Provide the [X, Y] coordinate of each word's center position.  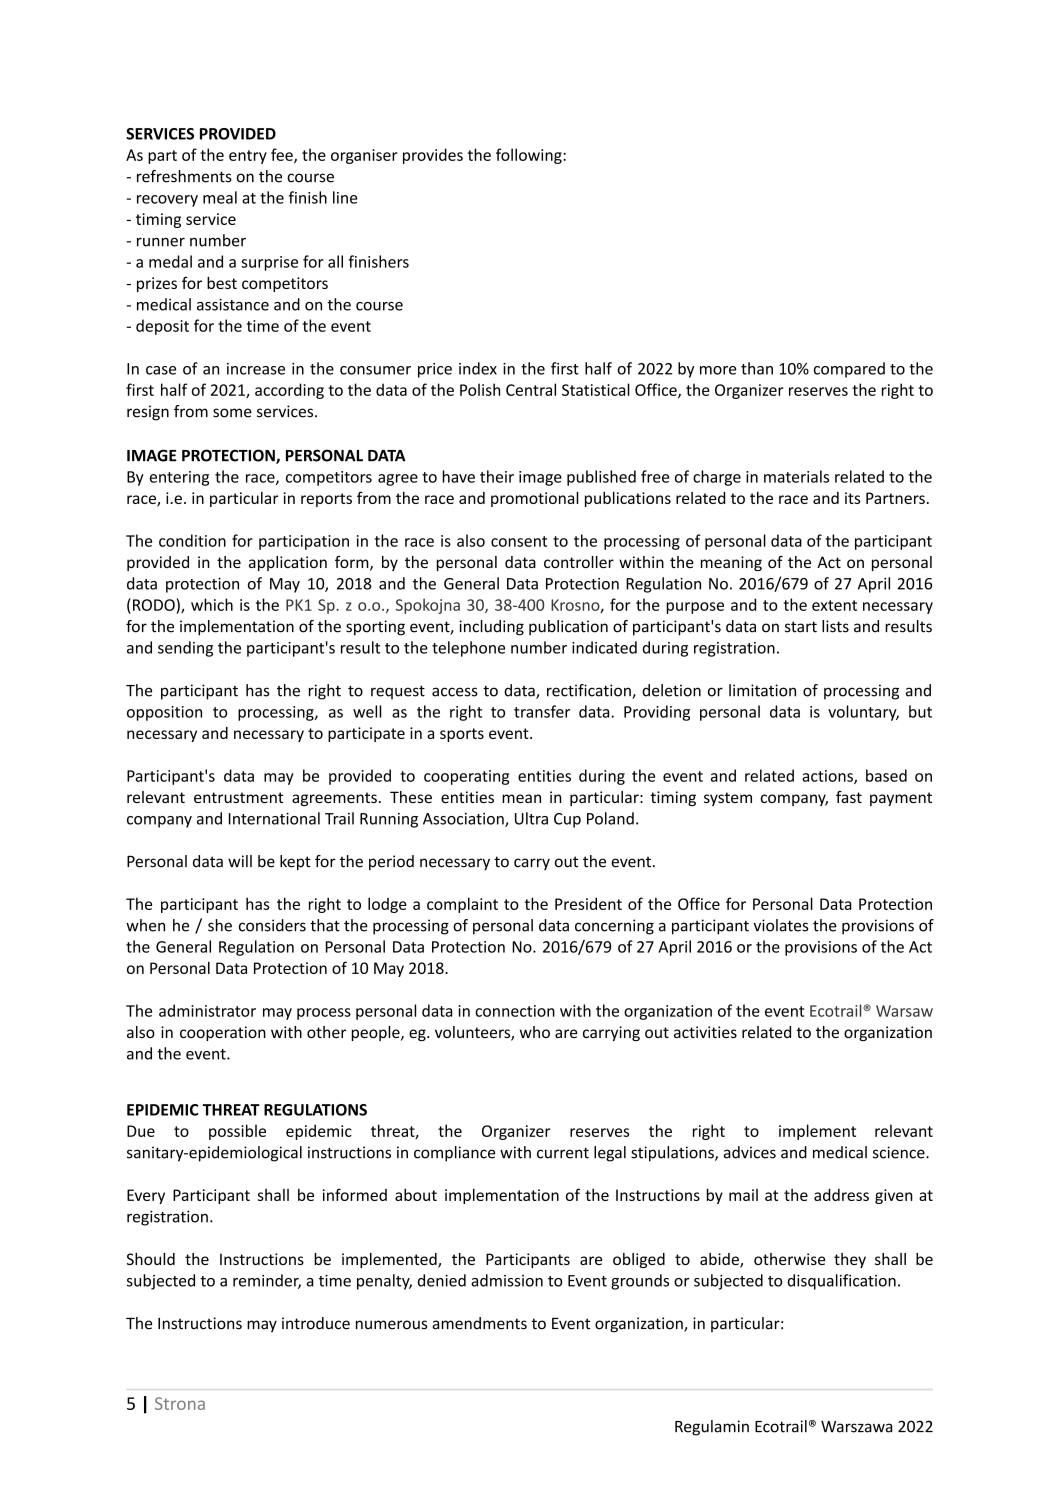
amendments [479, 1323]
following [530, 156]
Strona [180, 1403]
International [274, 818]
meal [220, 197]
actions [828, 777]
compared [849, 370]
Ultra [531, 818]
